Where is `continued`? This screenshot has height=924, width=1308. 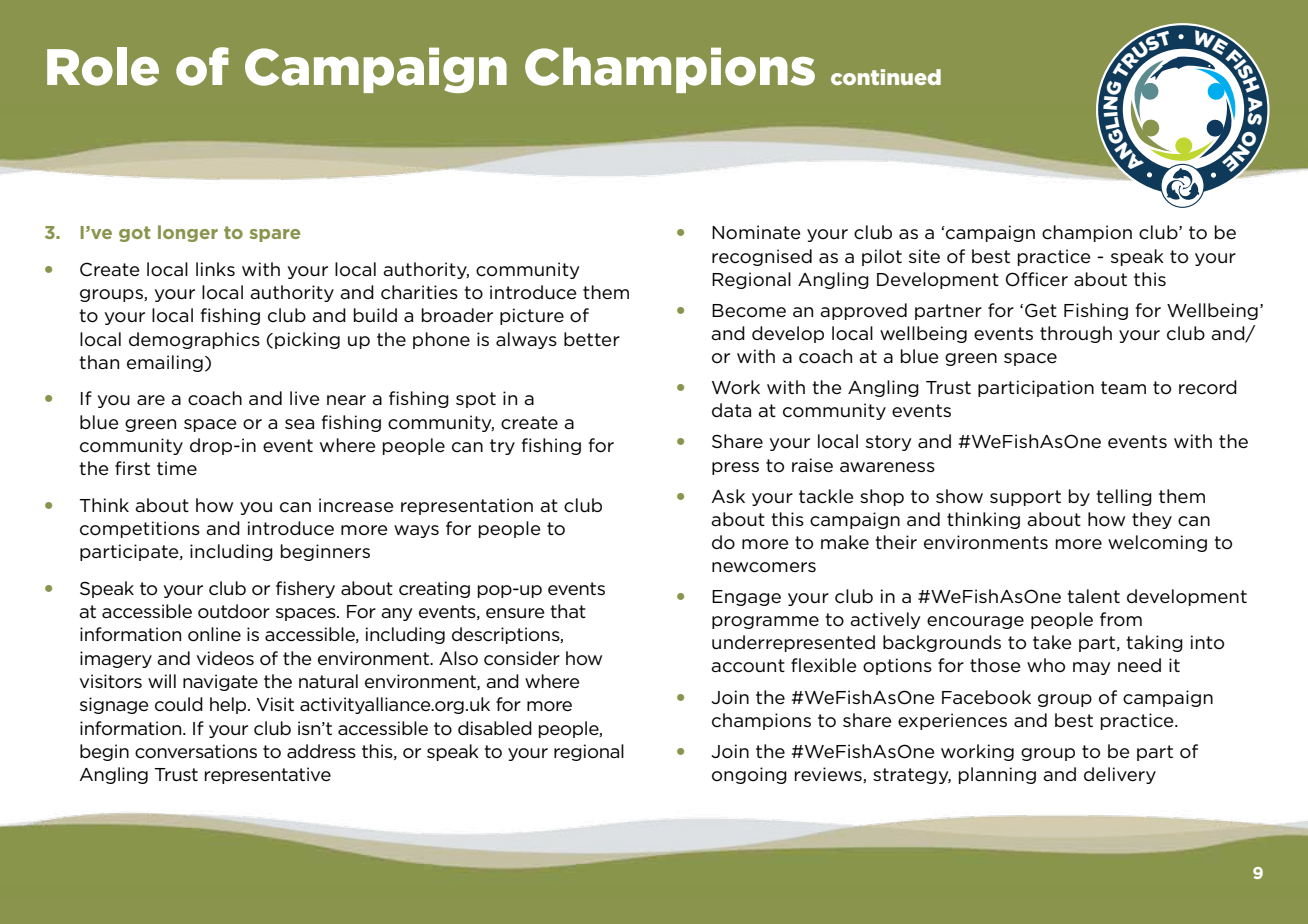
continued is located at coordinates (886, 77).
